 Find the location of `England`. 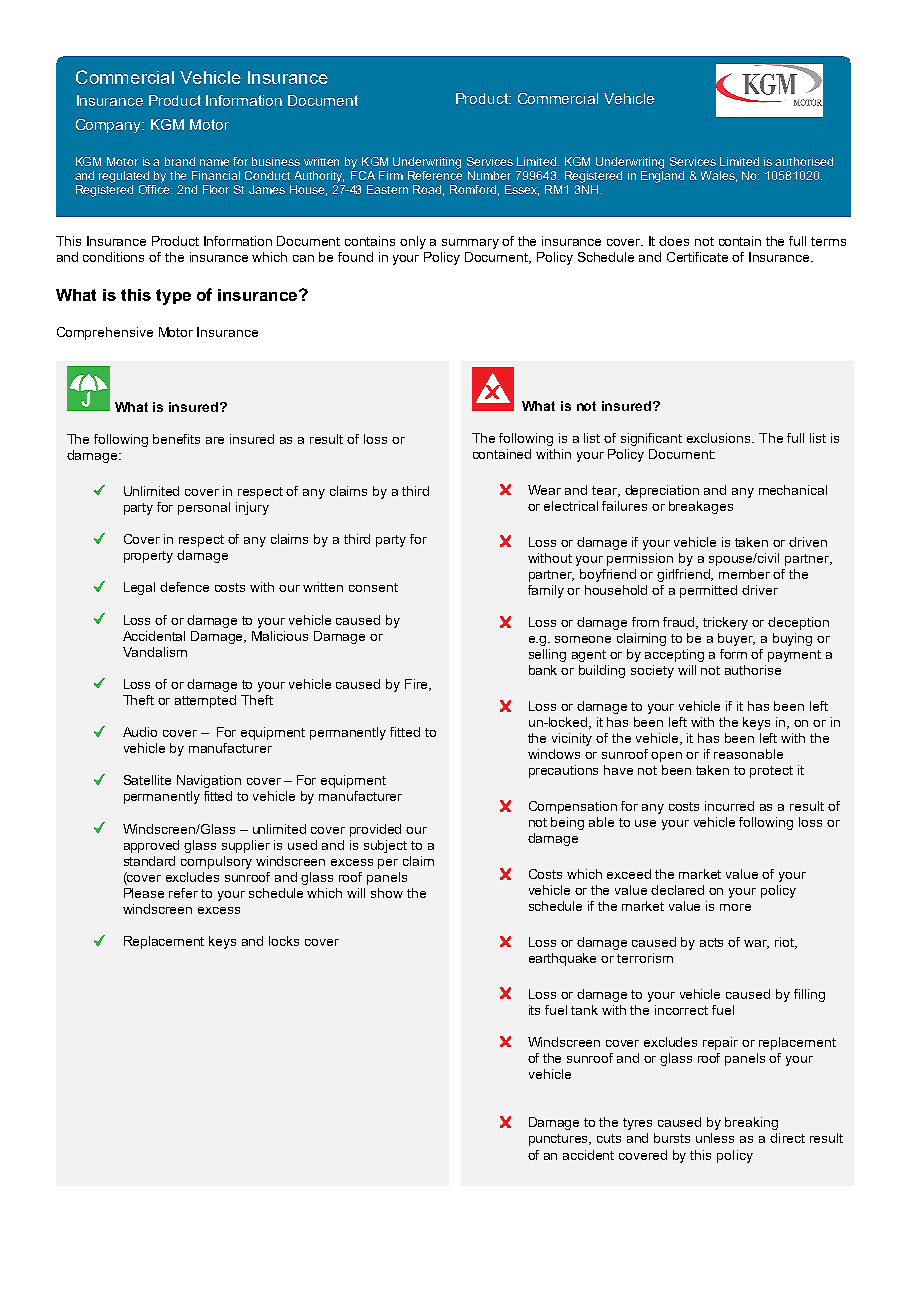

England is located at coordinates (662, 175).
